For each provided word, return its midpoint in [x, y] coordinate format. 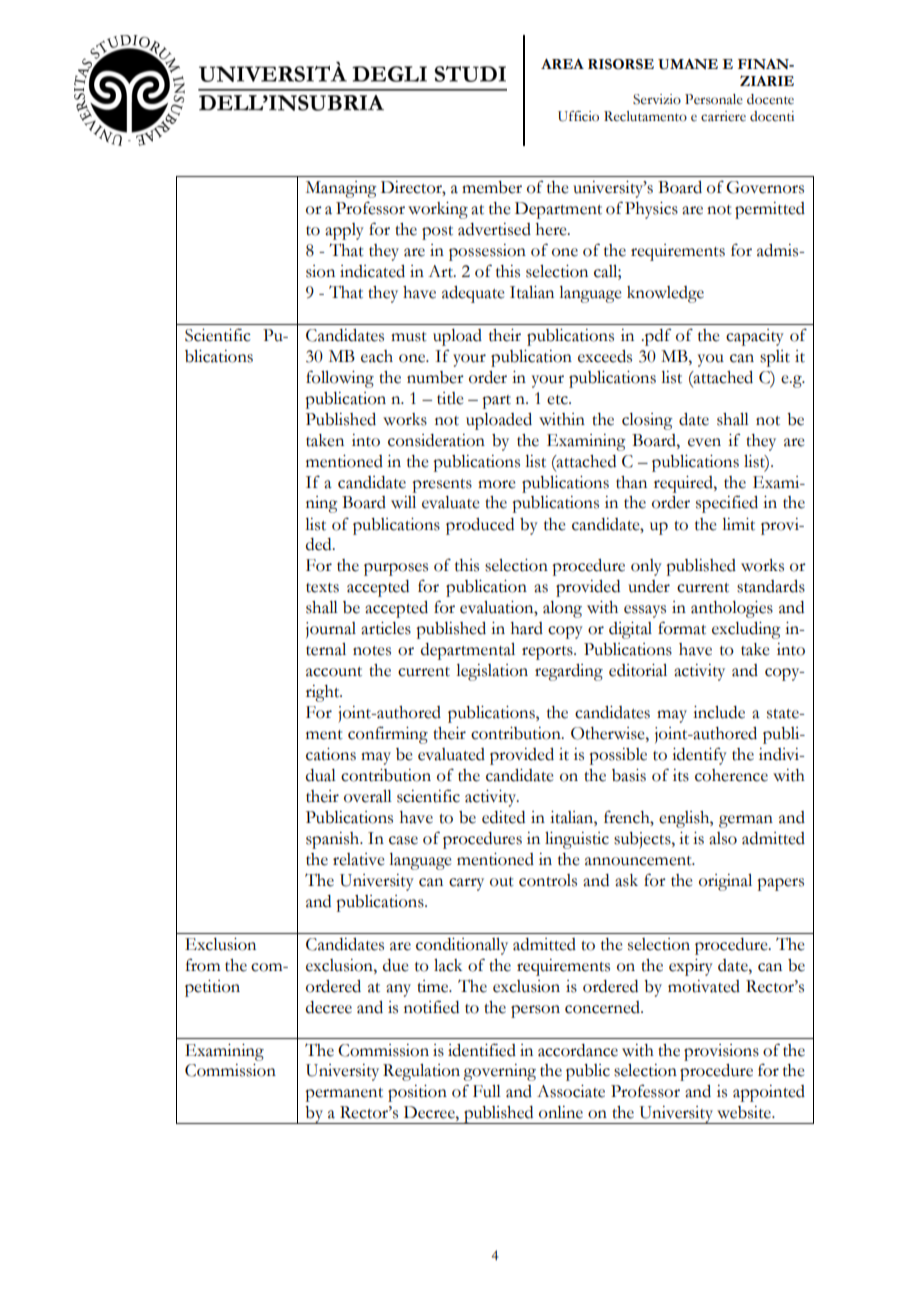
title [450, 398]
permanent [344, 1095]
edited [503, 817]
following [340, 379]
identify [699, 756]
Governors [765, 187]
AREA [562, 64]
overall [368, 796]
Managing [341, 189]
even [704, 442]
